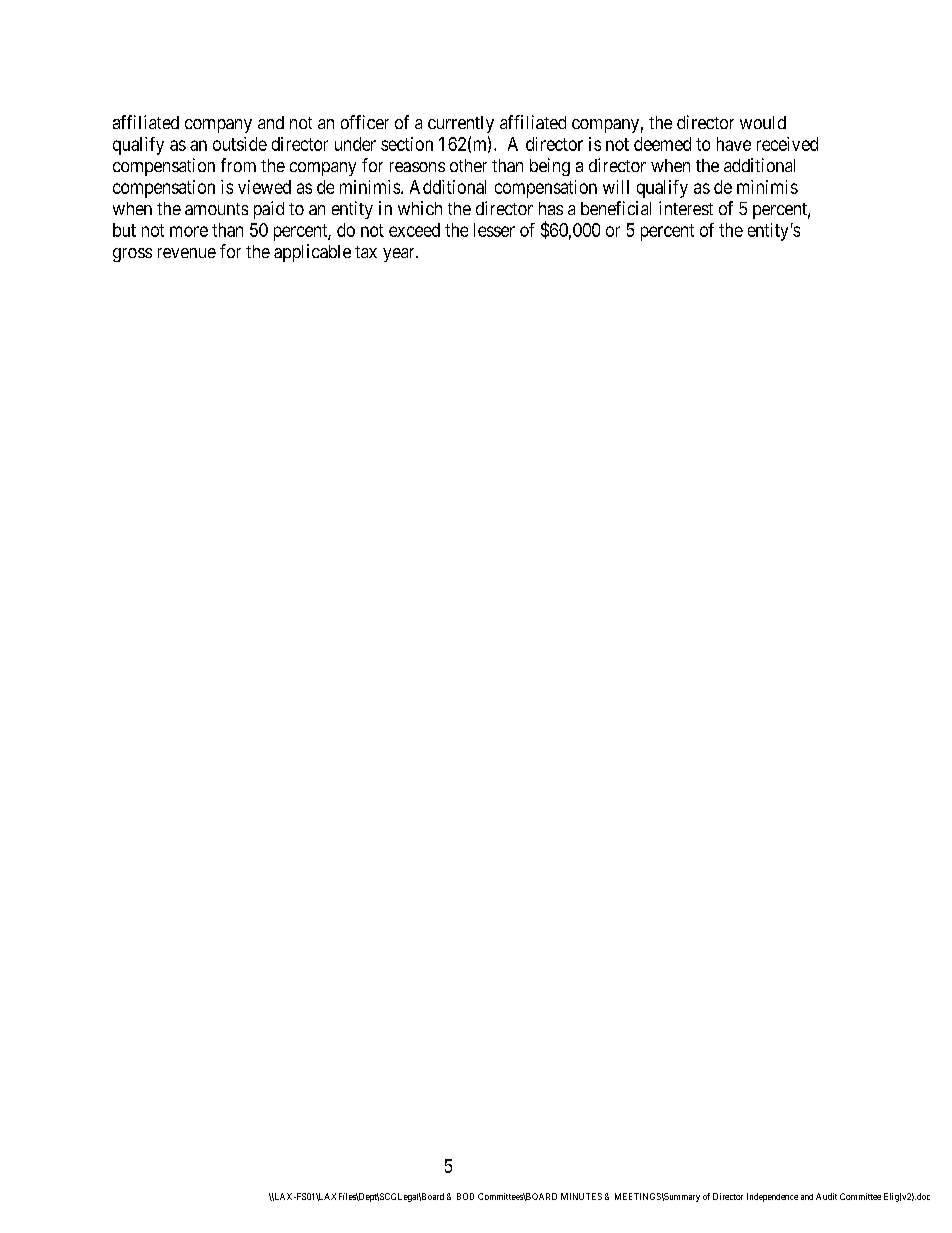 The height and width of the image is (1233, 952). What do you see at coordinates (465, 1196) in the image?
I see `BOD` at bounding box center [465, 1196].
